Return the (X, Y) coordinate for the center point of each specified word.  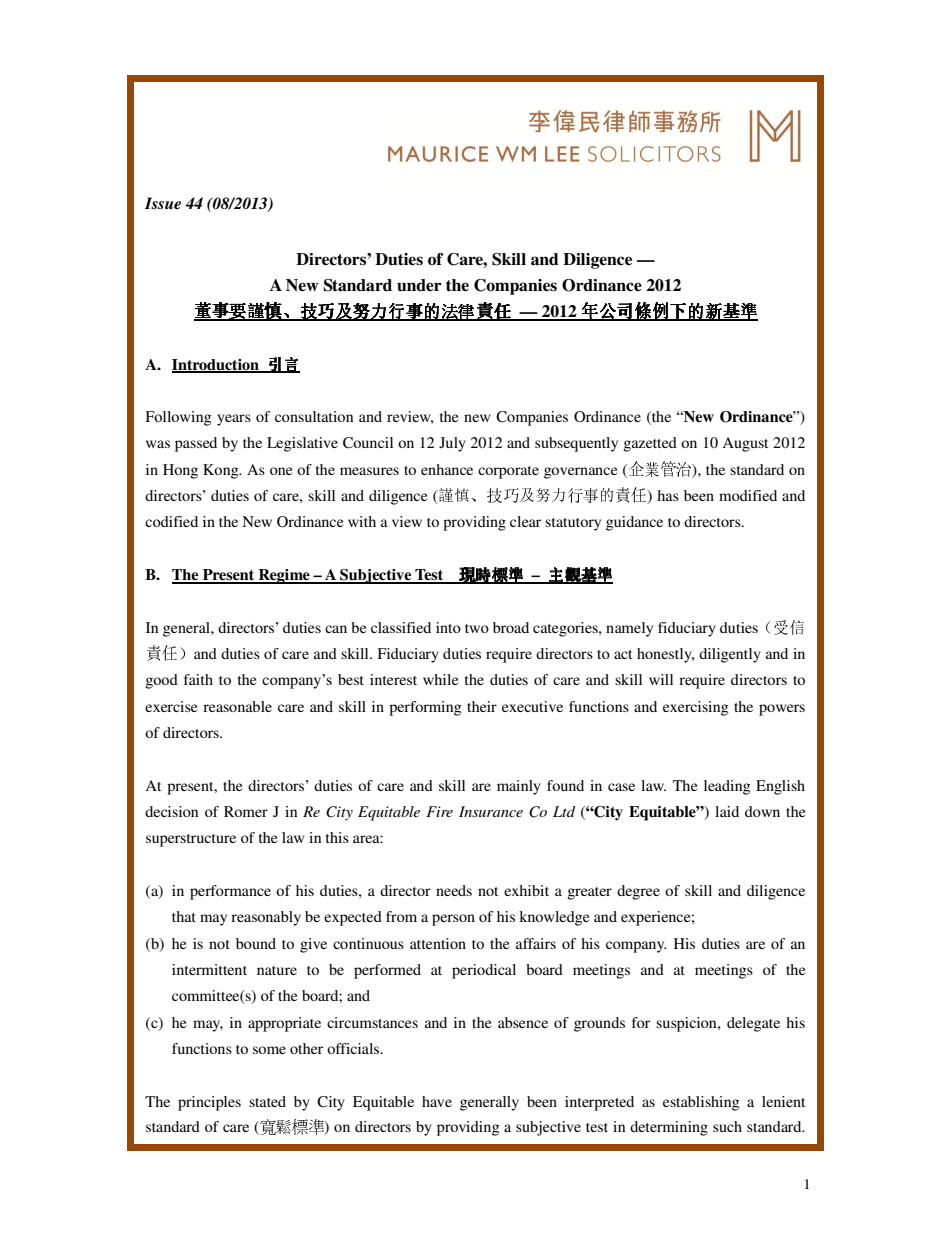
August (745, 444)
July (452, 444)
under (419, 285)
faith (198, 679)
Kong (222, 471)
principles (209, 1103)
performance (230, 892)
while (440, 679)
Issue (163, 203)
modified (748, 495)
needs (454, 890)
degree (638, 892)
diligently (730, 655)
